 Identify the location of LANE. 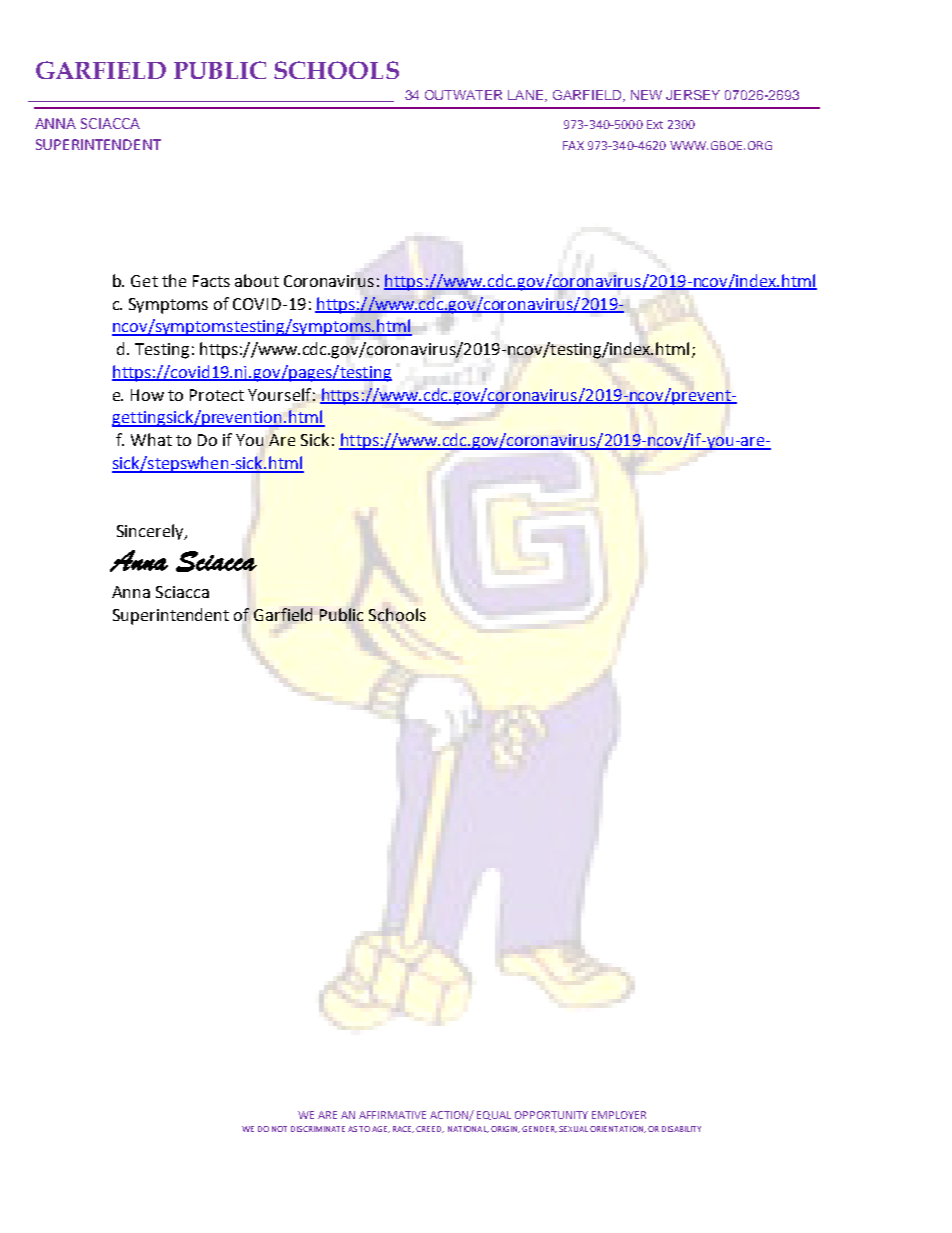
(527, 96).
